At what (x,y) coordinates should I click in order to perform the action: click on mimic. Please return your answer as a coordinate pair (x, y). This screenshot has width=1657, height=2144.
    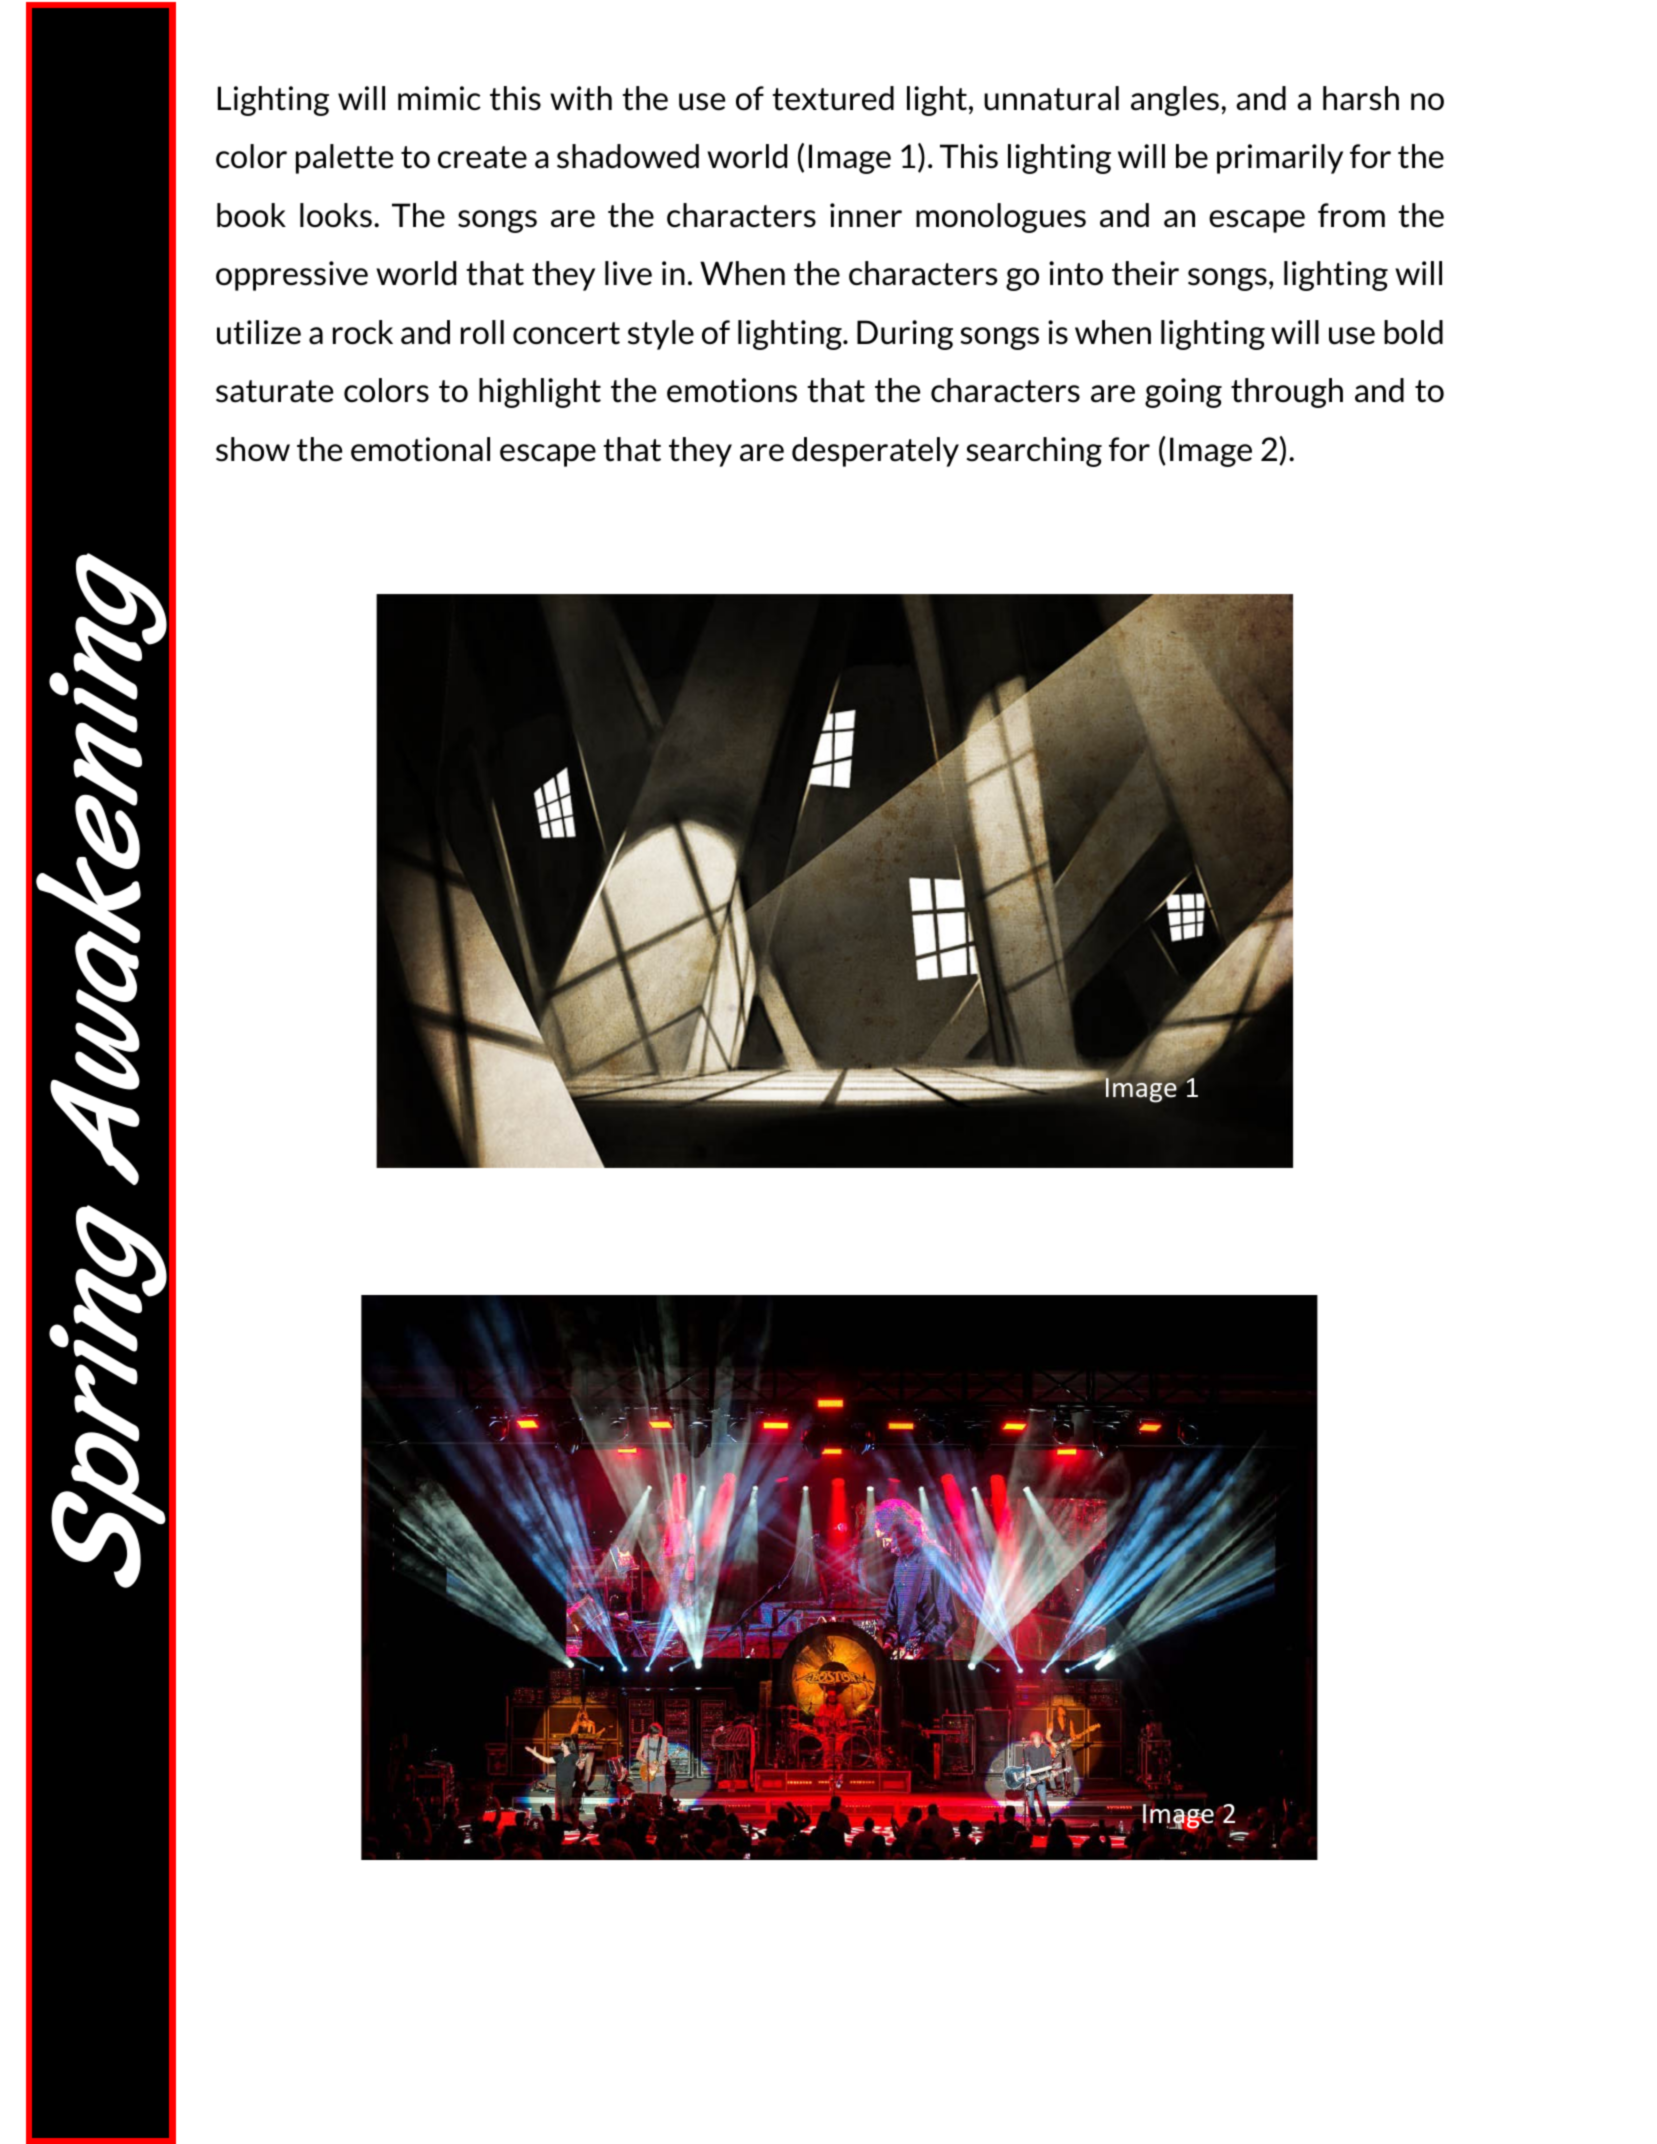
    Looking at the image, I should click on (439, 98).
